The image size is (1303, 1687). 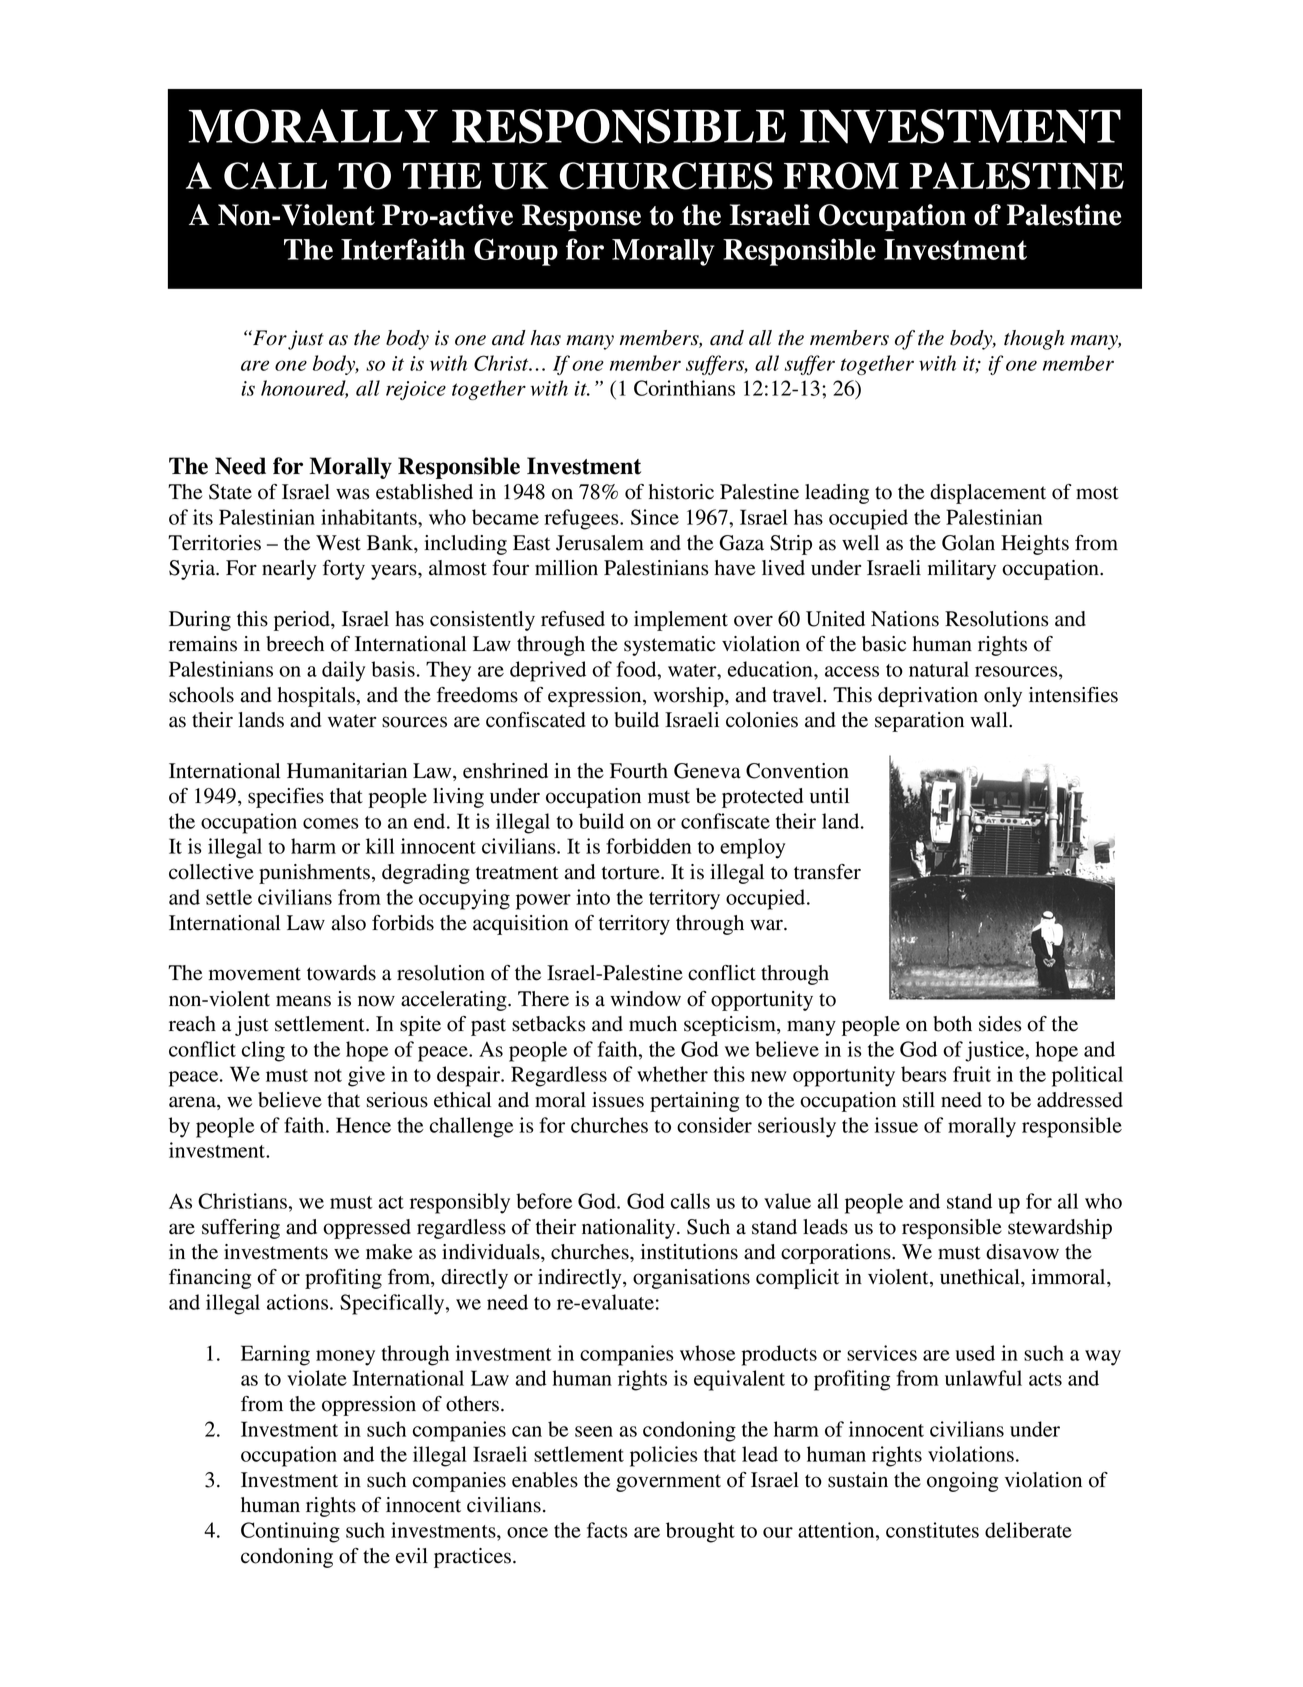 I want to click on brought, so click(x=700, y=1532).
